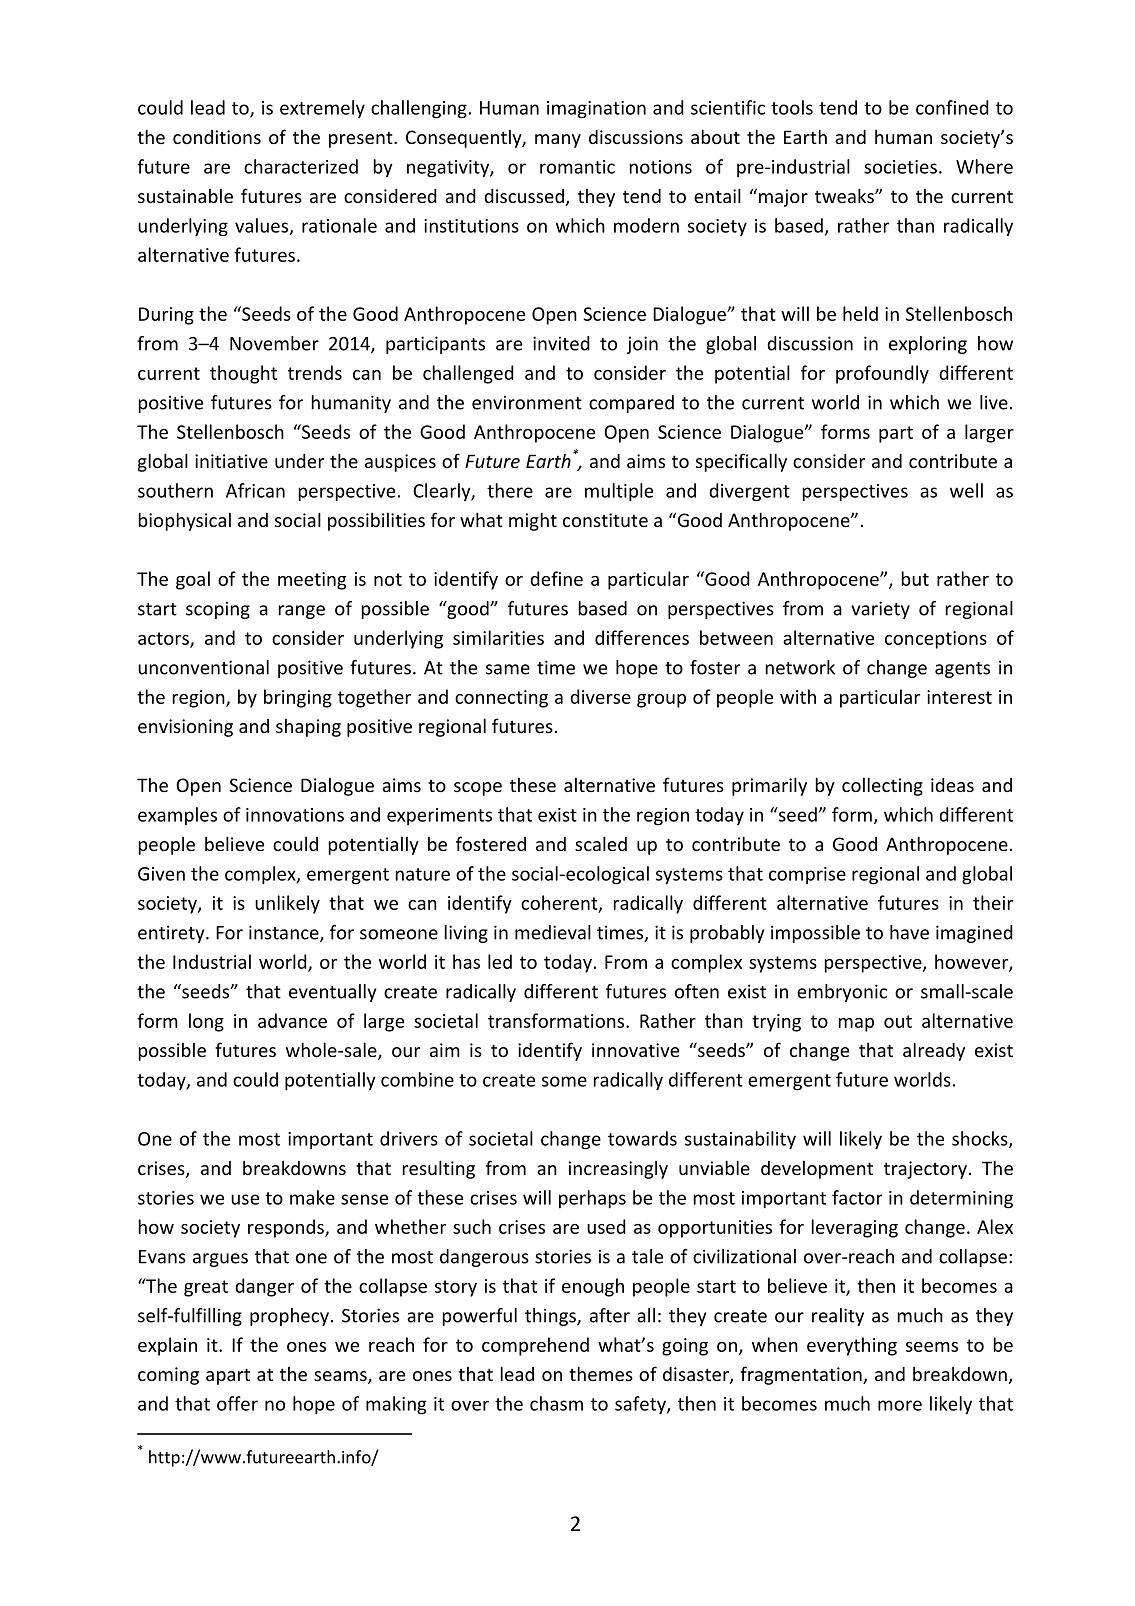 The height and width of the document is (1606, 1135). I want to click on multiple, so click(619, 492).
